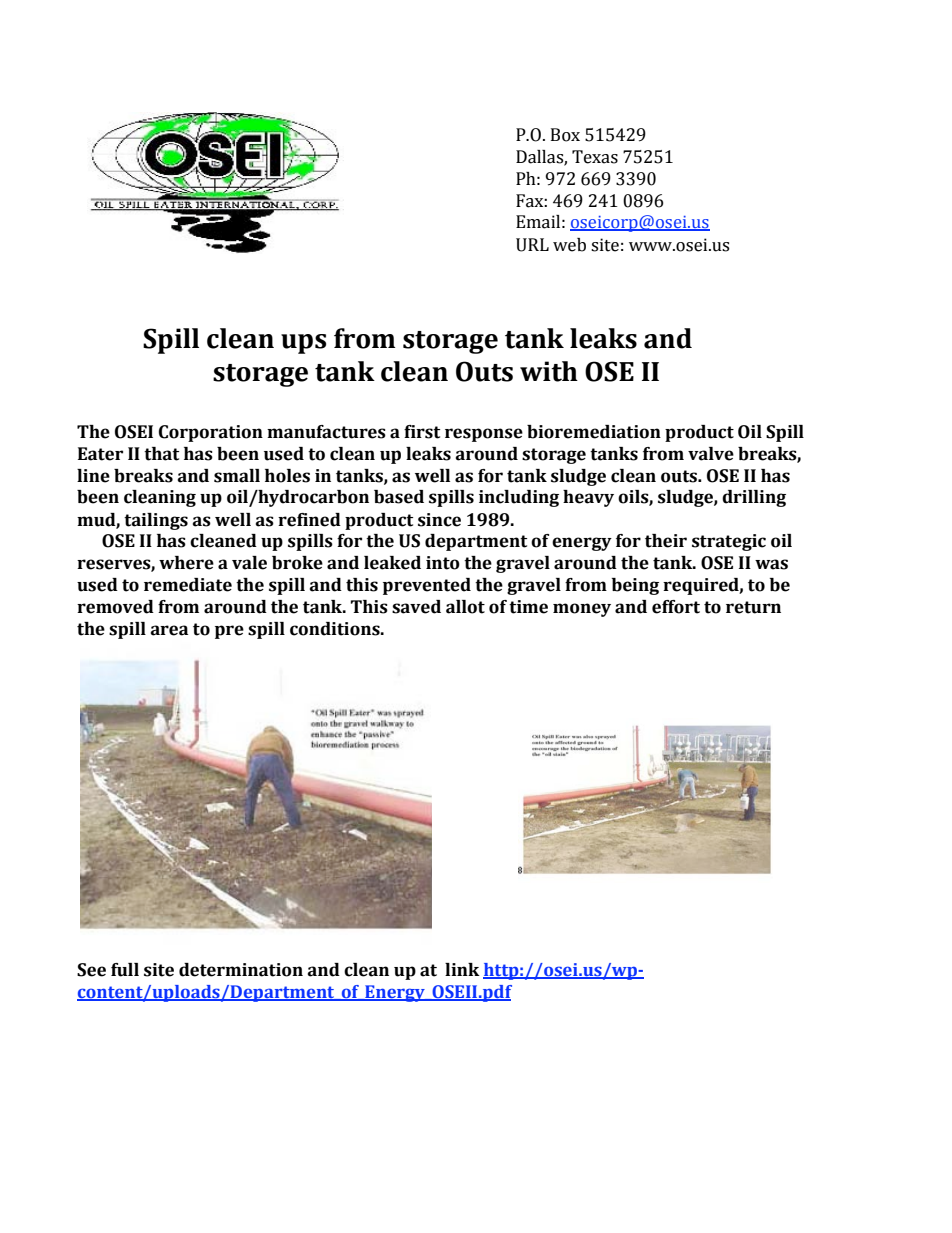 The width and height of the image is (952, 1233). Describe the element at coordinates (241, 970) in the image. I see `determination` at that location.
